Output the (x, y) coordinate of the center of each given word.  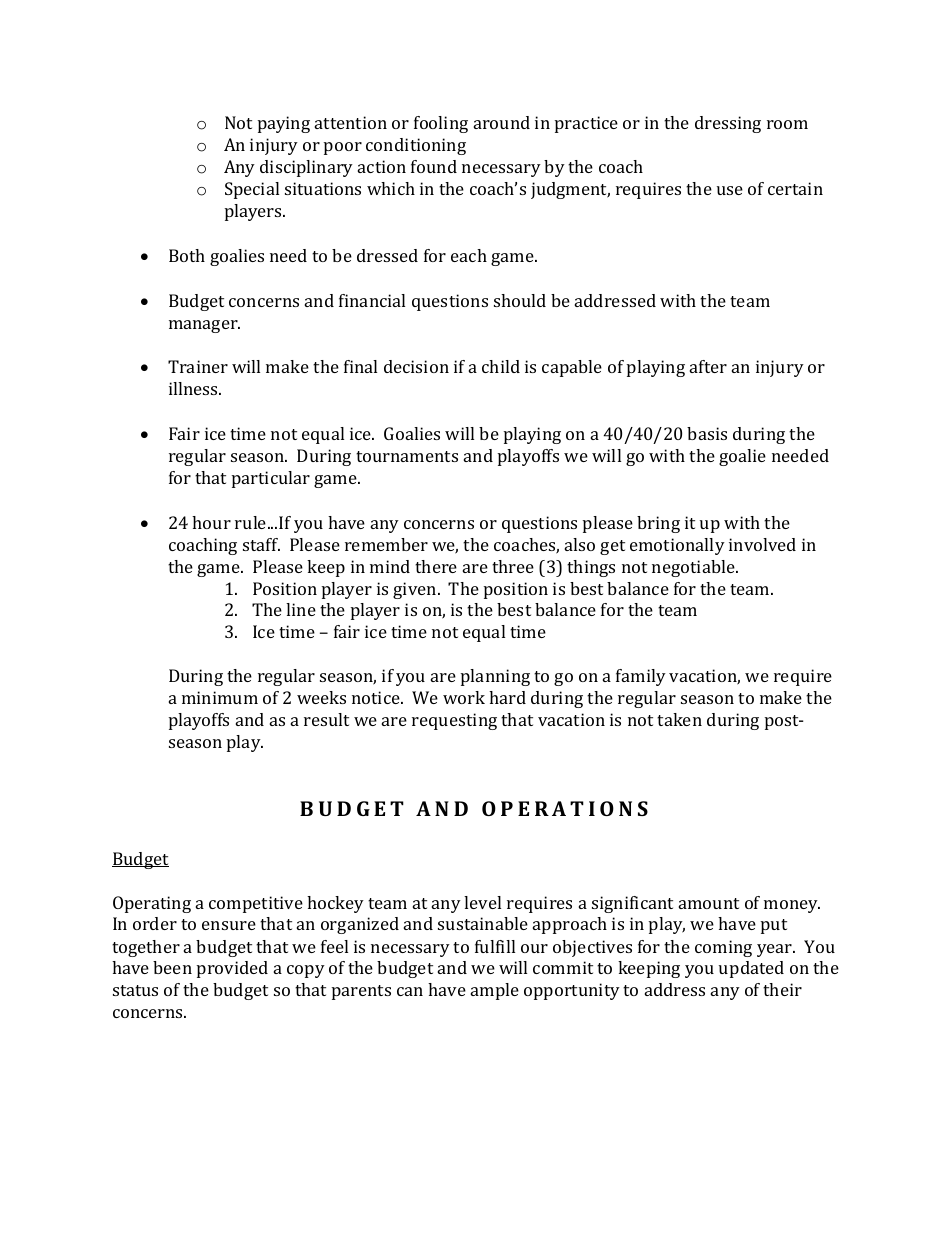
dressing (728, 124)
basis (707, 433)
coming (723, 948)
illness (194, 388)
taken (679, 719)
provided (232, 969)
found (434, 166)
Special (252, 190)
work (464, 697)
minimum (220, 697)
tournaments (407, 456)
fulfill (495, 946)
